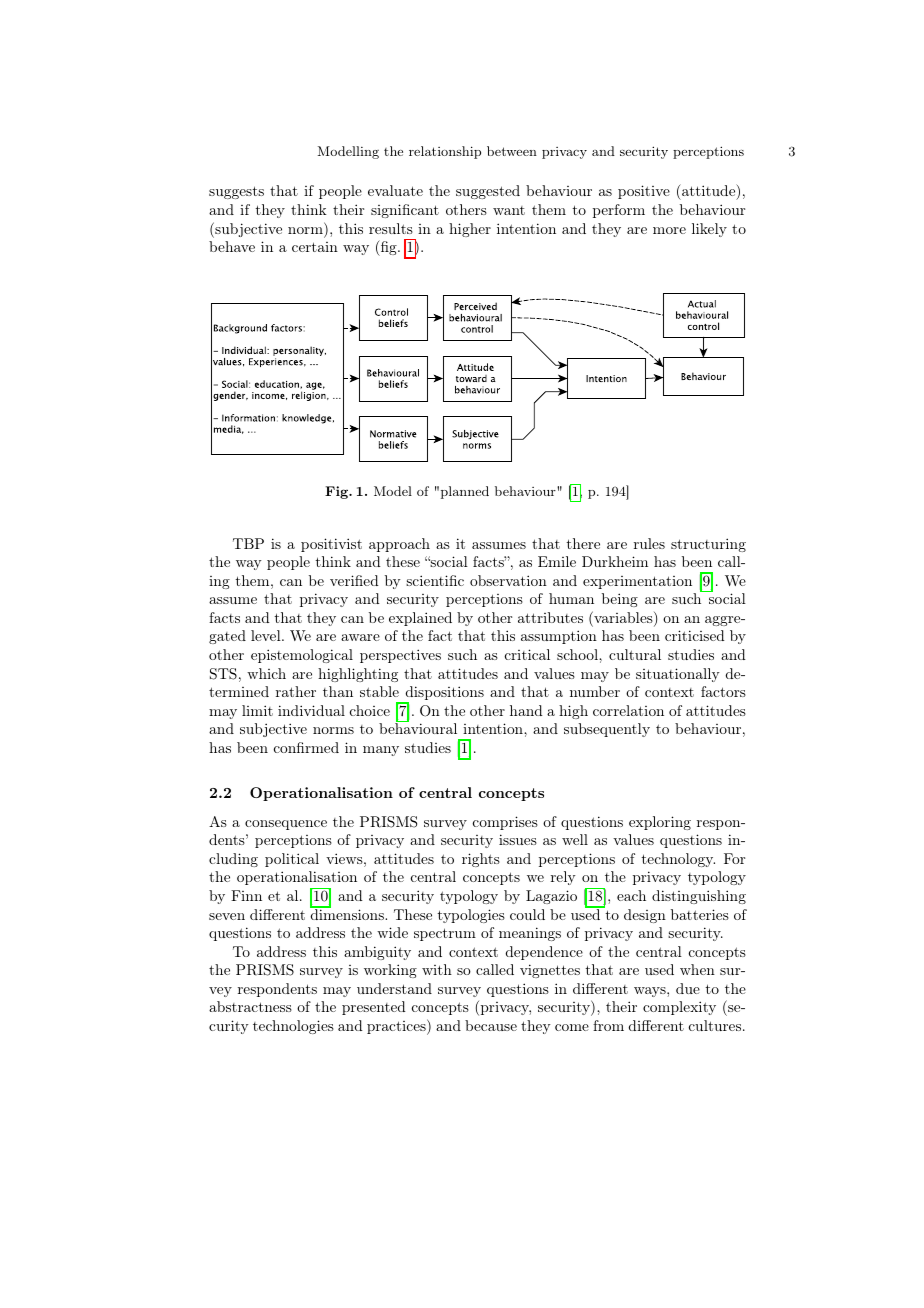 This screenshot has width=924, height=1308. What do you see at coordinates (628, 710) in the screenshot?
I see `correlation` at bounding box center [628, 710].
